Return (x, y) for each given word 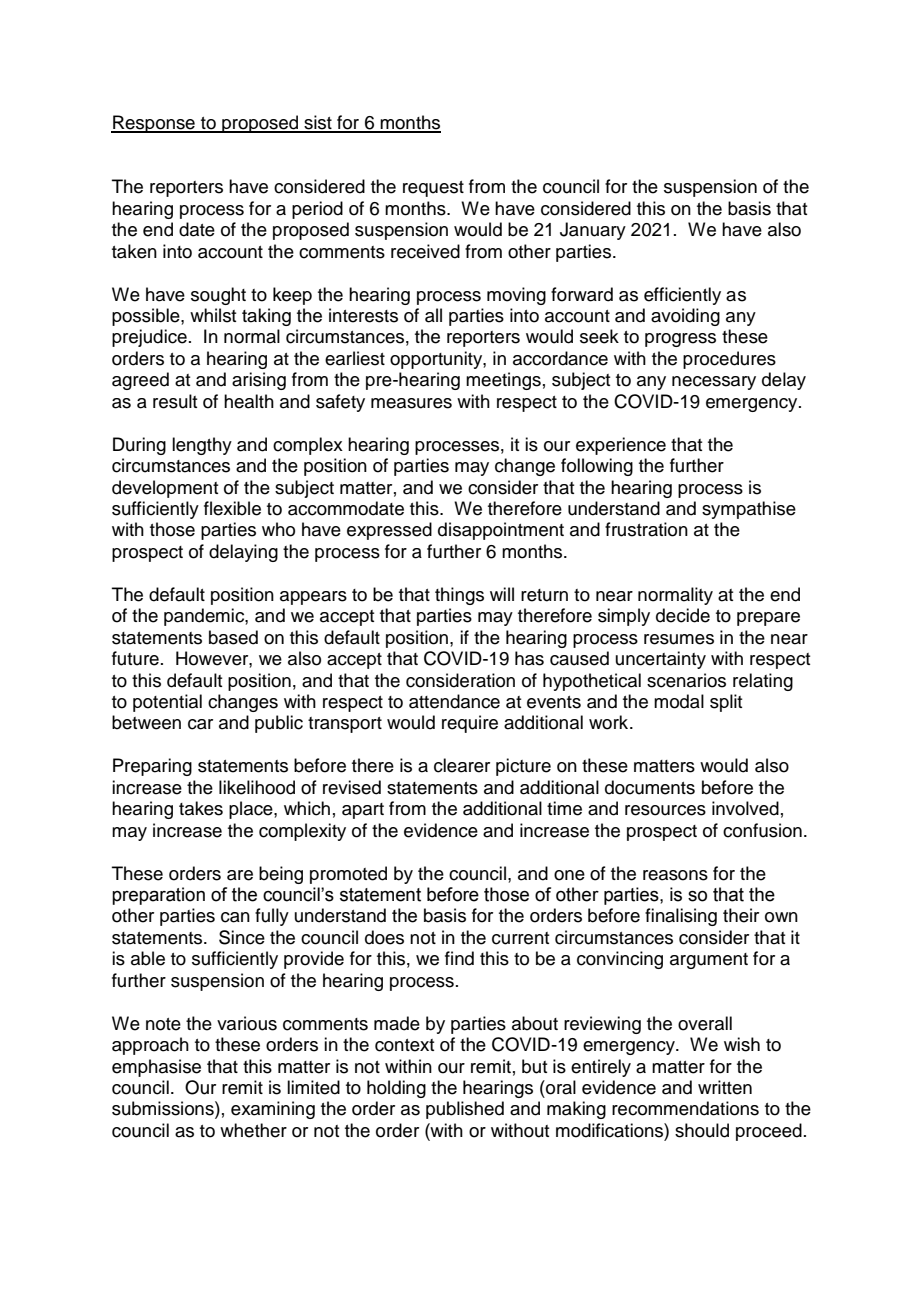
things (459, 596)
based (233, 637)
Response (154, 124)
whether (253, 1130)
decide (683, 615)
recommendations (685, 1108)
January (593, 231)
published (465, 1110)
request (433, 189)
